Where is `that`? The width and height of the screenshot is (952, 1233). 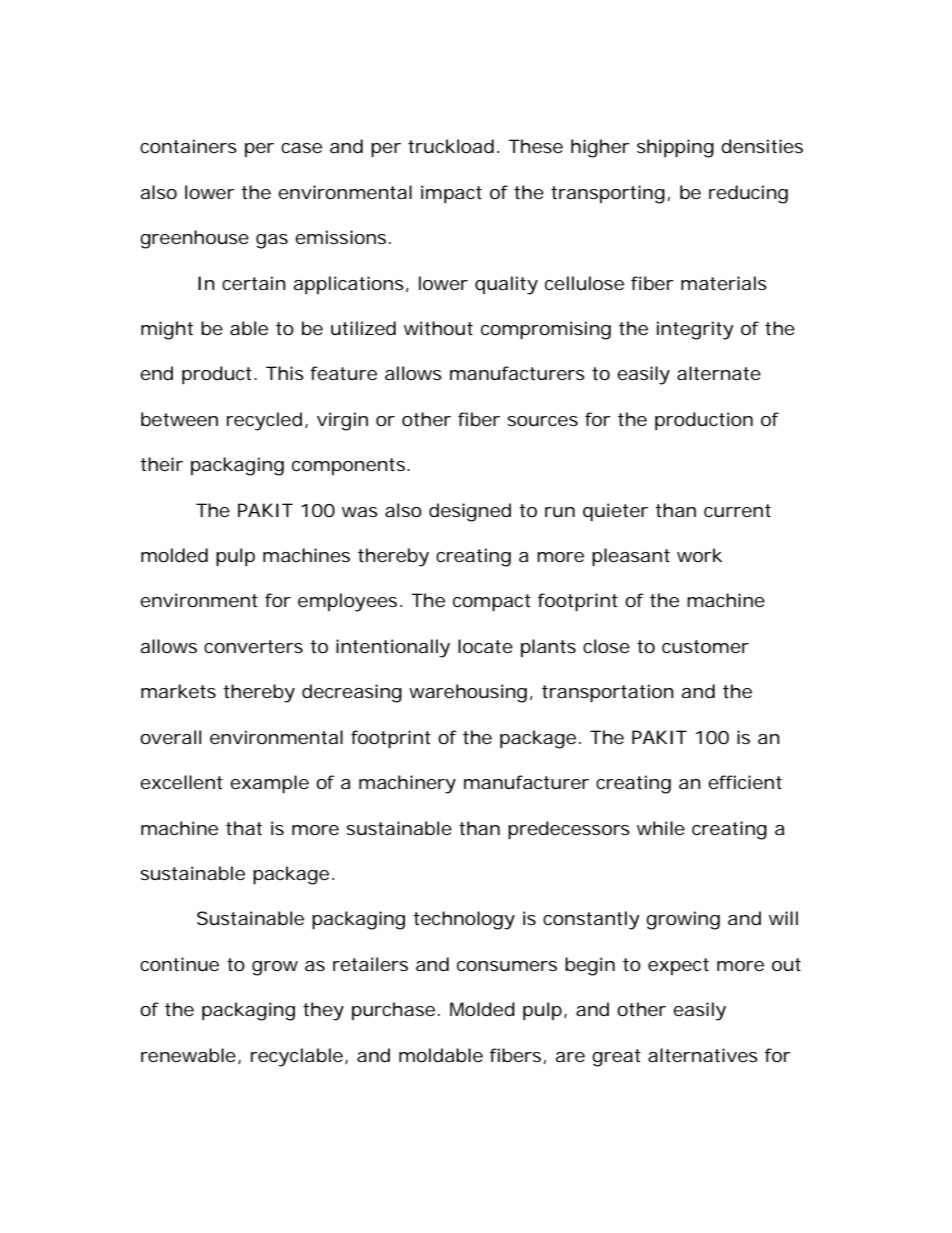
that is located at coordinates (244, 828).
